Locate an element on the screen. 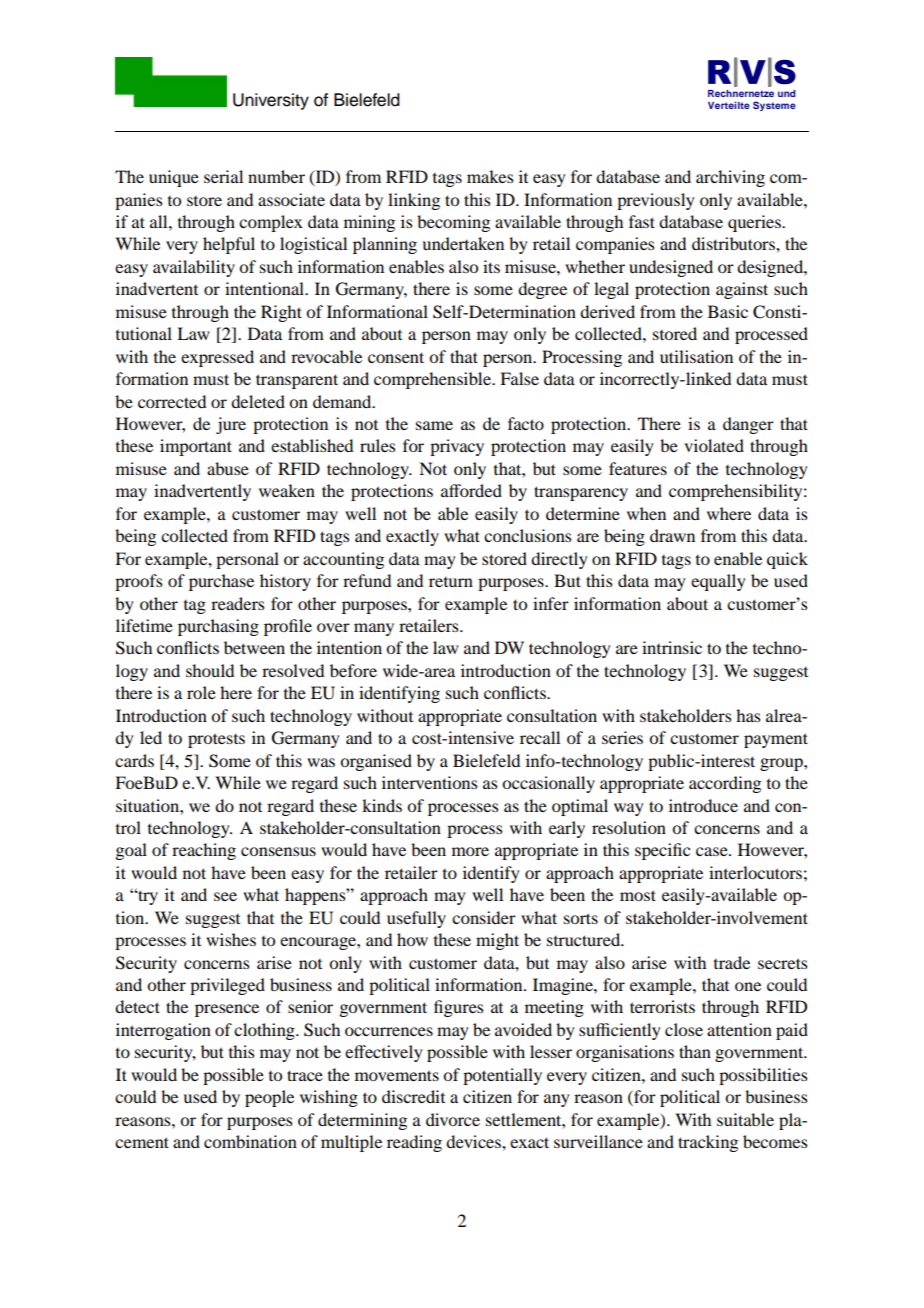  archiving is located at coordinates (730, 178).
